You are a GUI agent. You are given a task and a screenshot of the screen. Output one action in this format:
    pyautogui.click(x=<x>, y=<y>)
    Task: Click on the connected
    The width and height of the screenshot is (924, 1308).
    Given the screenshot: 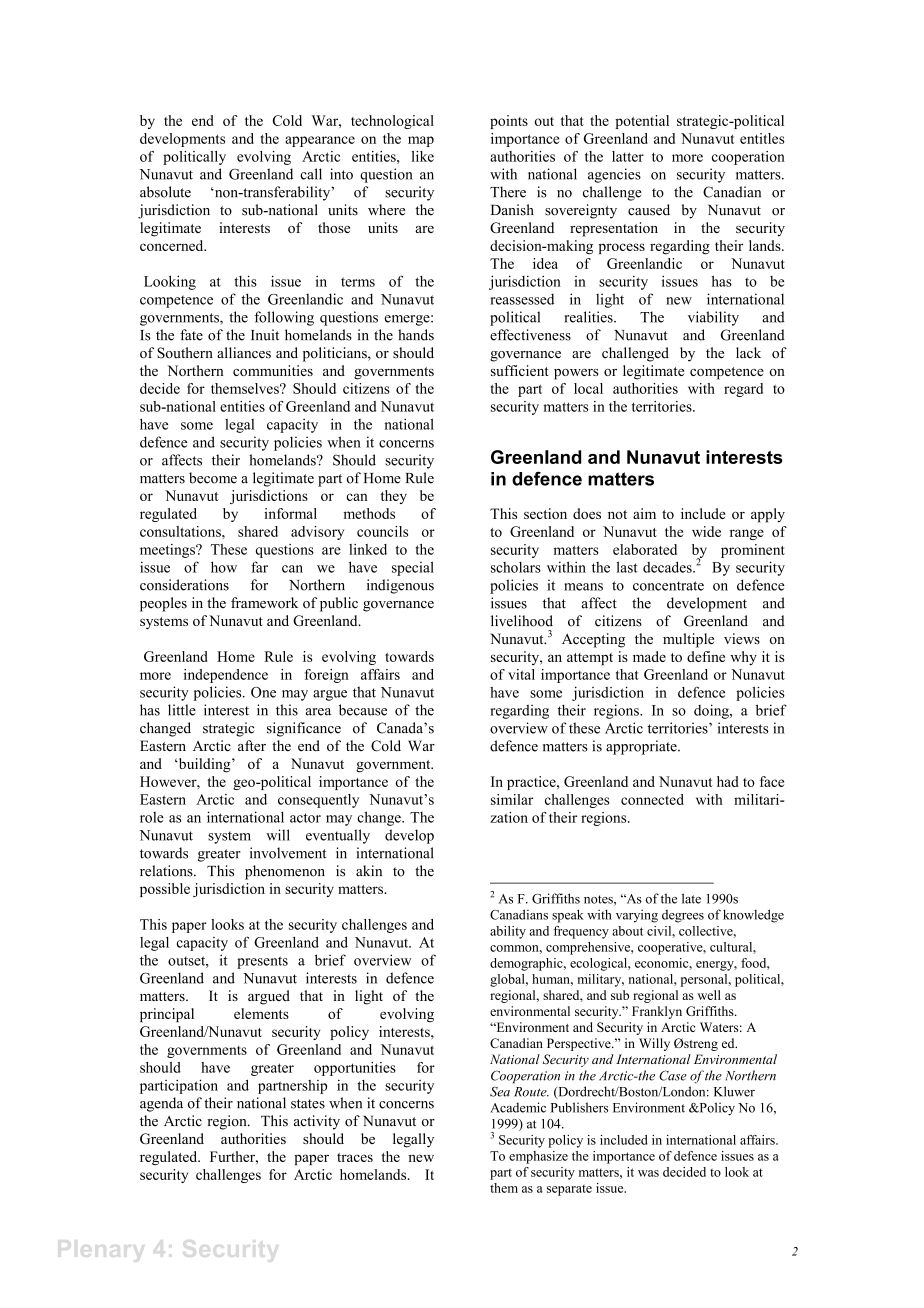 What is the action you would take?
    pyautogui.click(x=652, y=799)
